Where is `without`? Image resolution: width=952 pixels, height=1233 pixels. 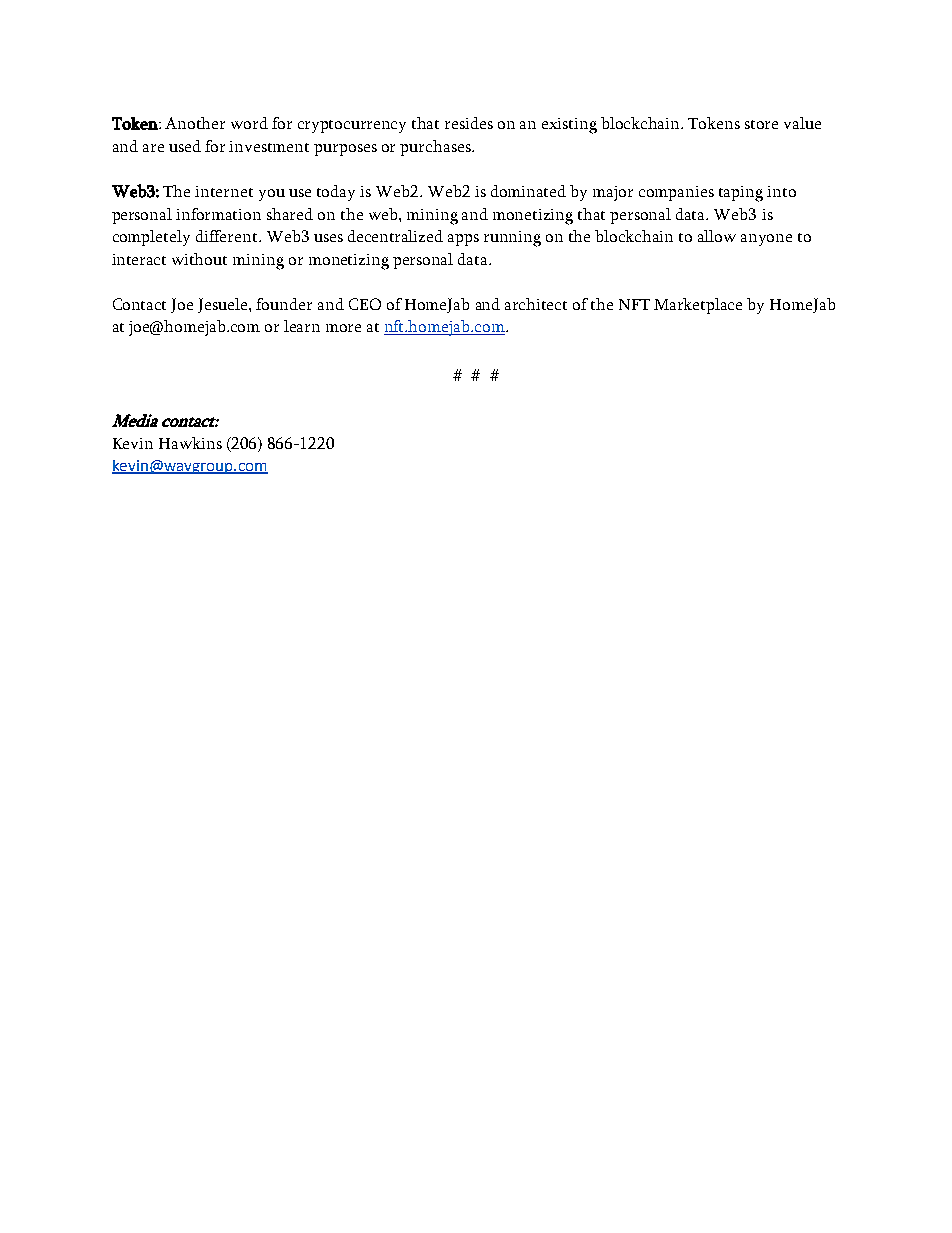 without is located at coordinates (199, 259).
